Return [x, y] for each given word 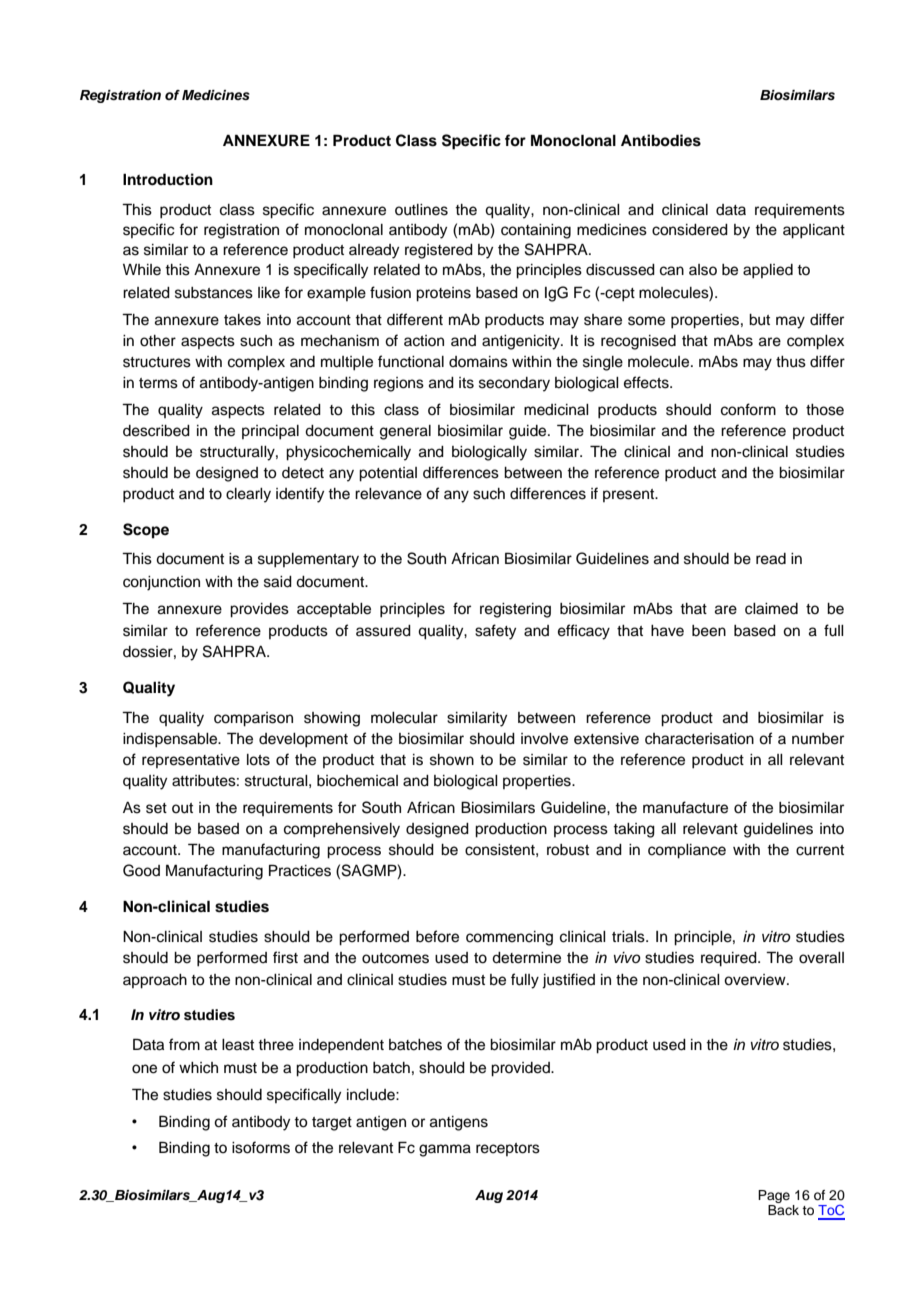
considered [690, 230]
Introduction [168, 179]
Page [774, 1196]
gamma [445, 1150]
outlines [421, 210]
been [709, 631]
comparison [253, 719]
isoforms [261, 1147]
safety [495, 632]
